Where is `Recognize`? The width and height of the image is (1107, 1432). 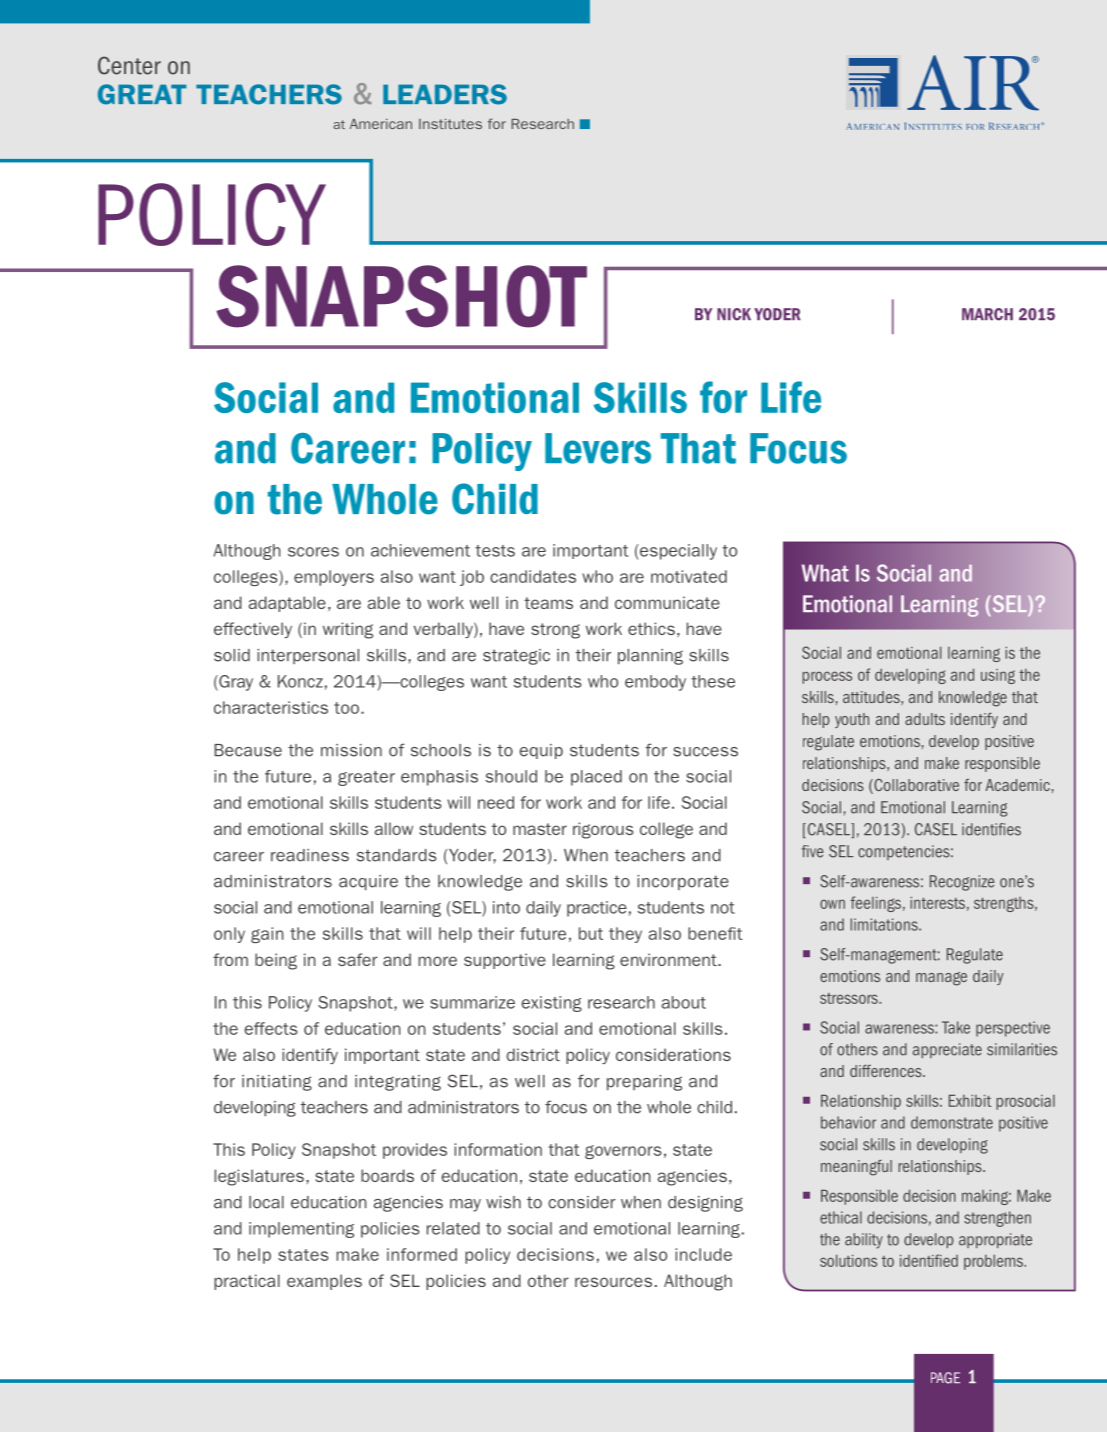
Recognize is located at coordinates (962, 883).
